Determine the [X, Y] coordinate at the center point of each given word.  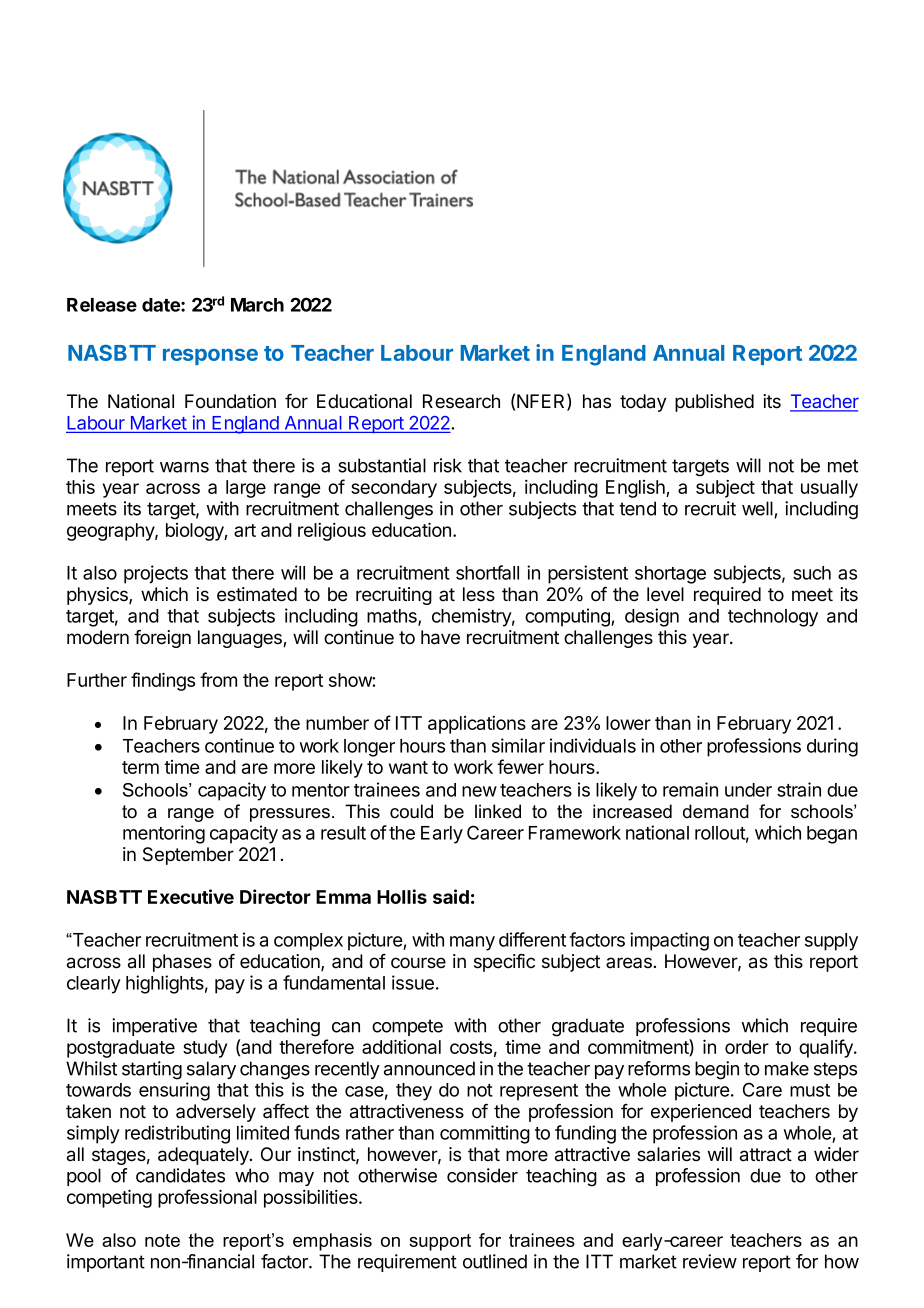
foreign [162, 639]
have [440, 637]
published [714, 403]
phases [182, 963]
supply [831, 942]
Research [461, 401]
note [162, 1240]
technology [773, 618]
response [210, 357]
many [472, 943]
